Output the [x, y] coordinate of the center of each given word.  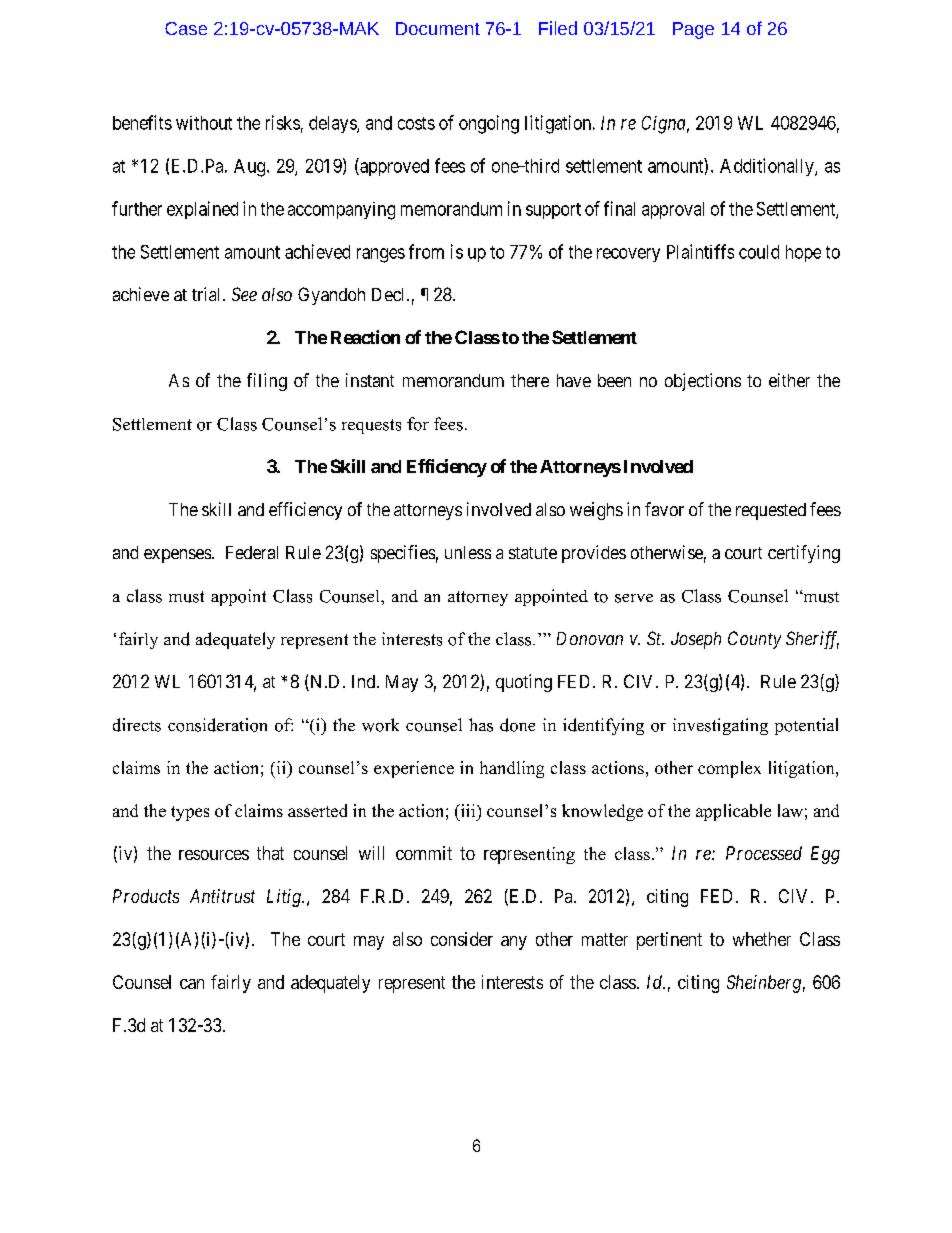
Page [693, 30]
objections [703, 382]
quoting [524, 683]
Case [186, 28]
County [754, 640]
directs [137, 725]
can [192, 984]
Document [438, 28]
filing [267, 382]
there [530, 380]
